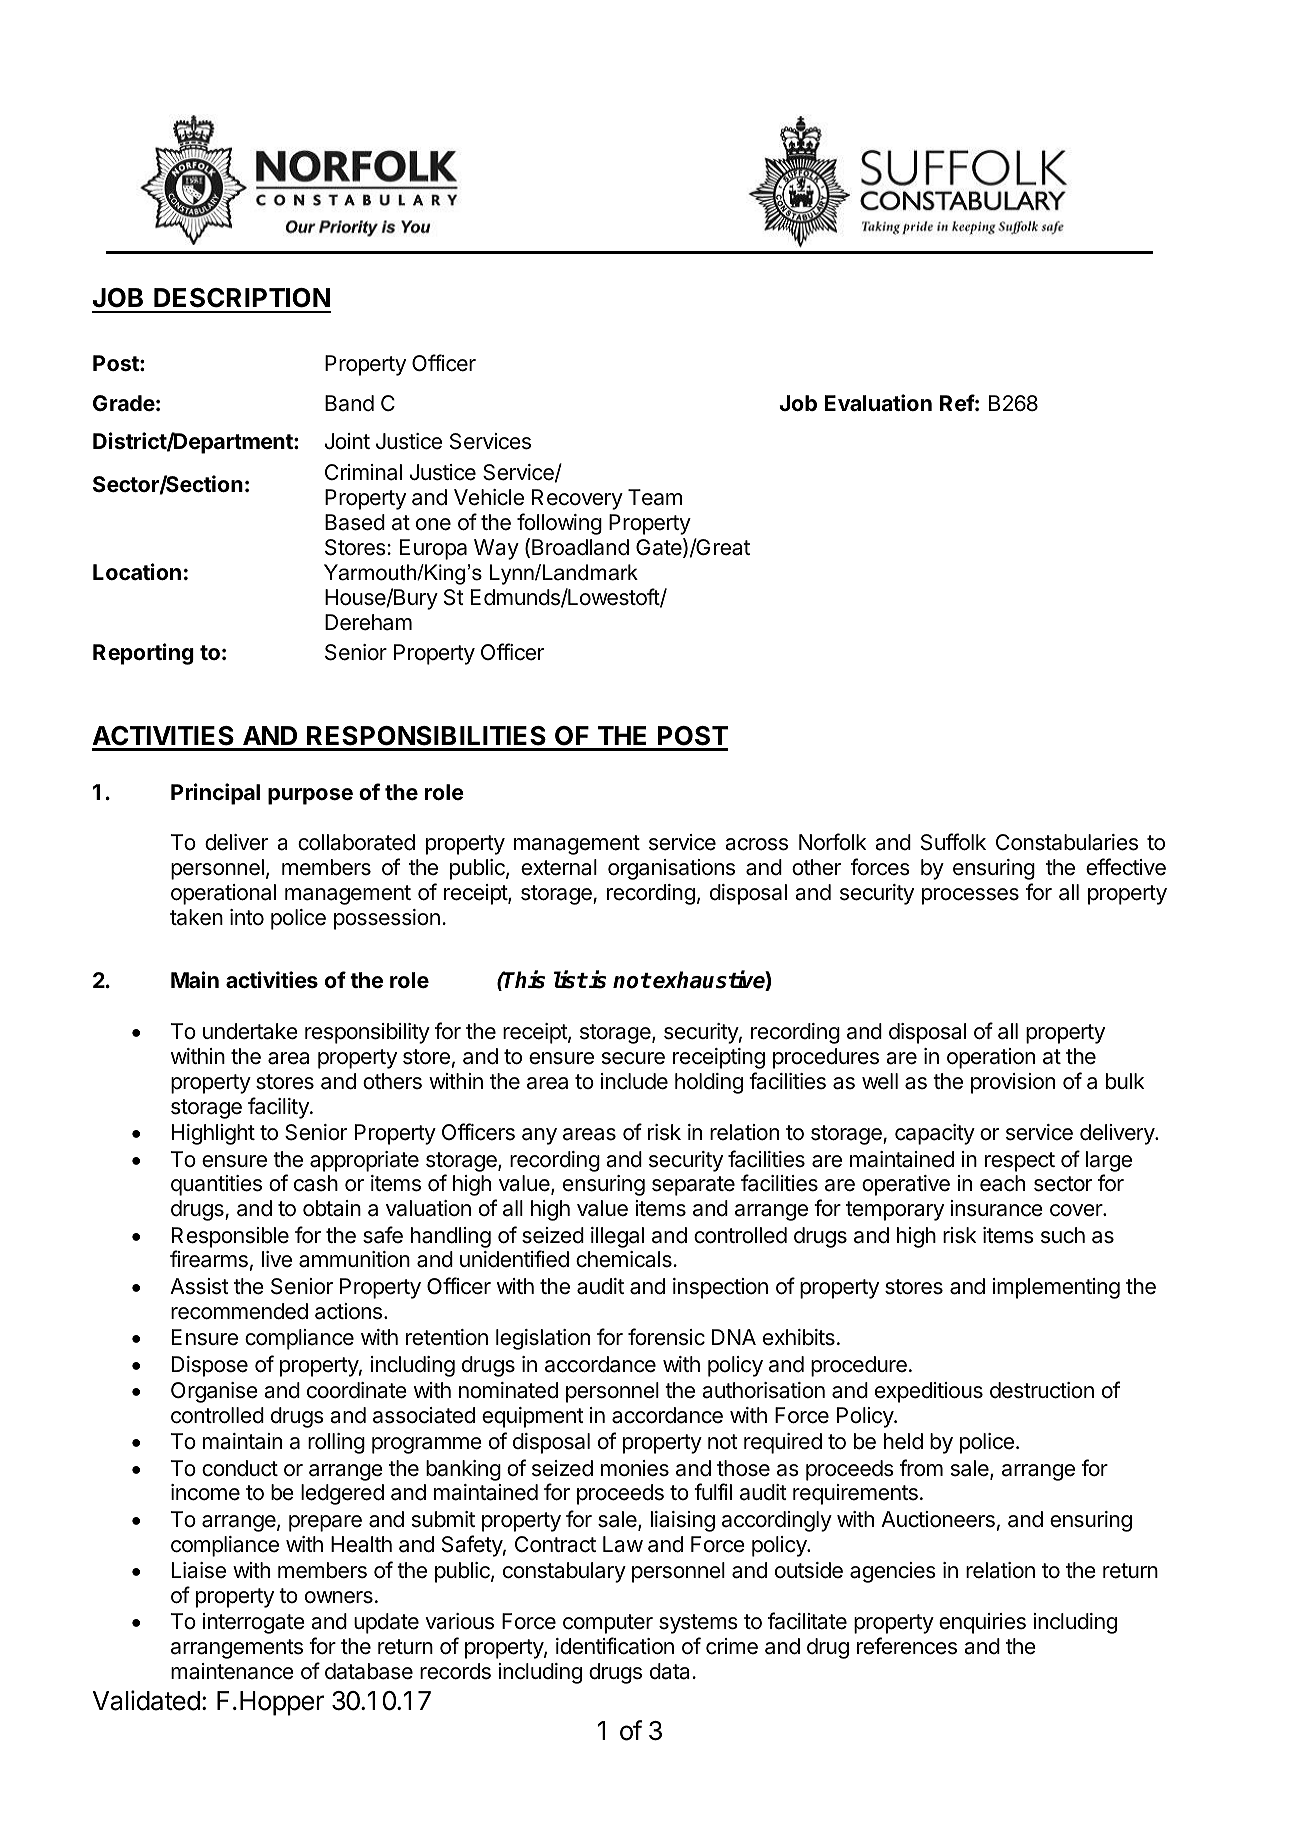 This screenshot has width=1289, height=1823. What do you see at coordinates (671, 869) in the screenshot?
I see `organisations` at bounding box center [671, 869].
